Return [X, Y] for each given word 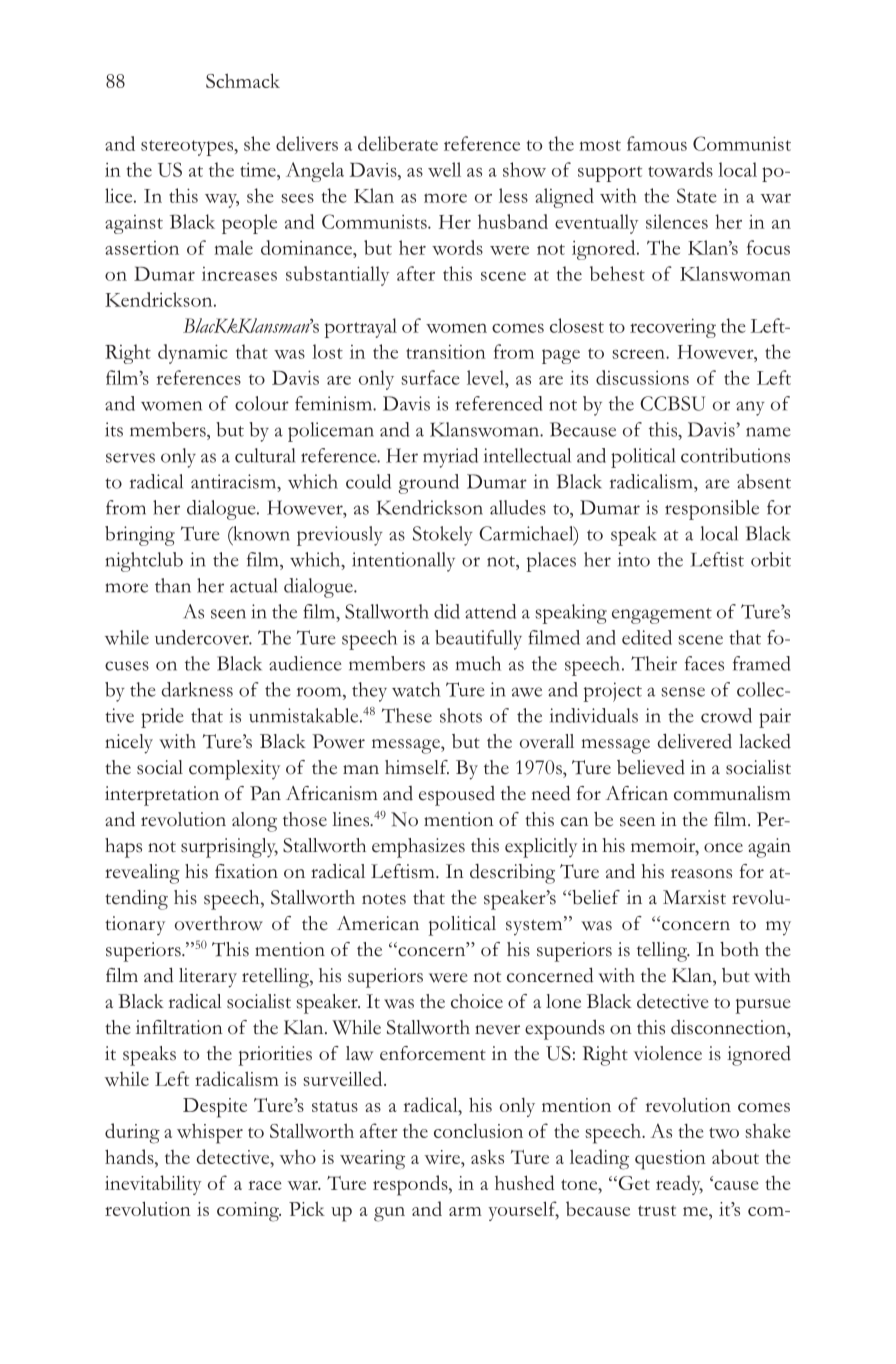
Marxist [694, 897]
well [444, 169]
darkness [197, 689]
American [378, 923]
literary [208, 978]
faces [704, 663]
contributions [735, 455]
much [478, 663]
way [222, 201]
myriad [450, 458]
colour [262, 403]
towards [680, 169]
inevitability [153, 1185]
